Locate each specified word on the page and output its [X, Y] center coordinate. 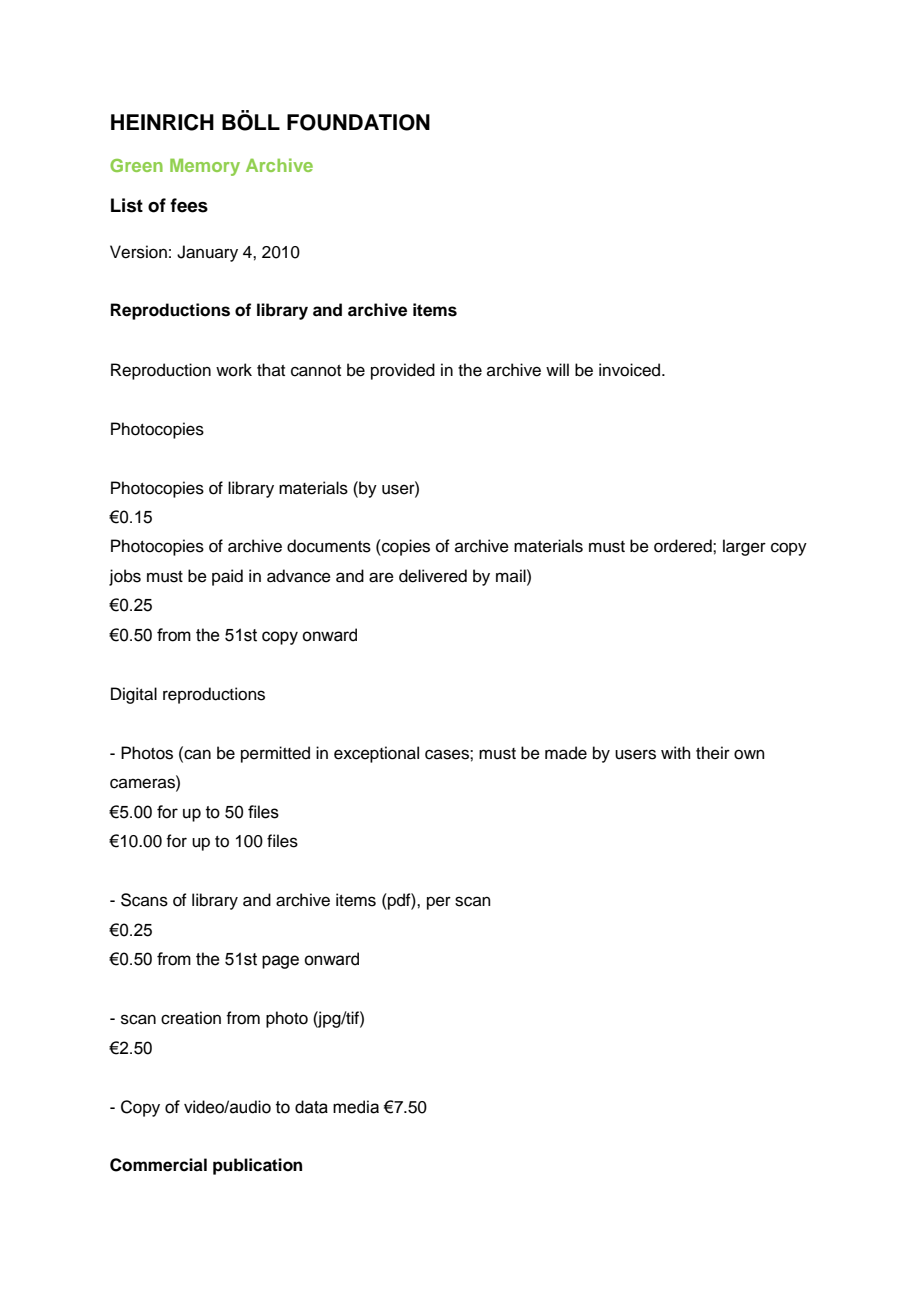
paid [227, 577]
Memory [205, 167]
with [676, 752]
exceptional [376, 754]
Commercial [158, 1165]
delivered [433, 576]
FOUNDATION [358, 122]
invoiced [631, 370]
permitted [275, 754]
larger [744, 547]
